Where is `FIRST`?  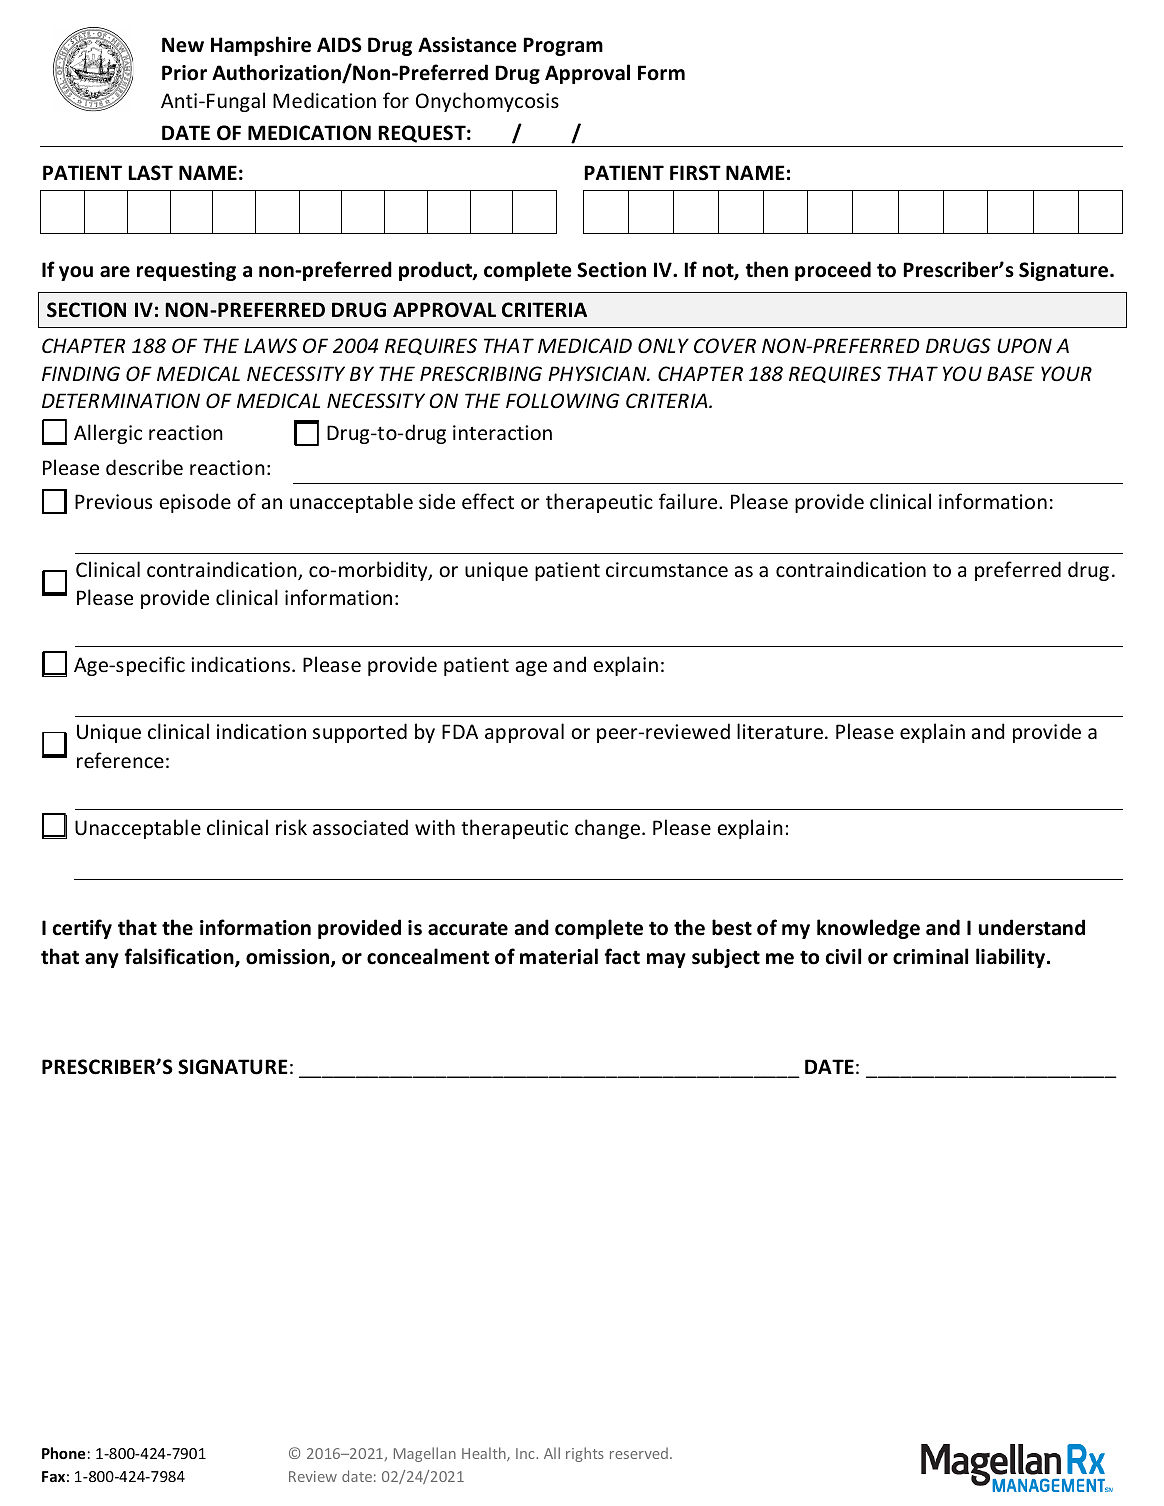
FIRST is located at coordinates (695, 173).
